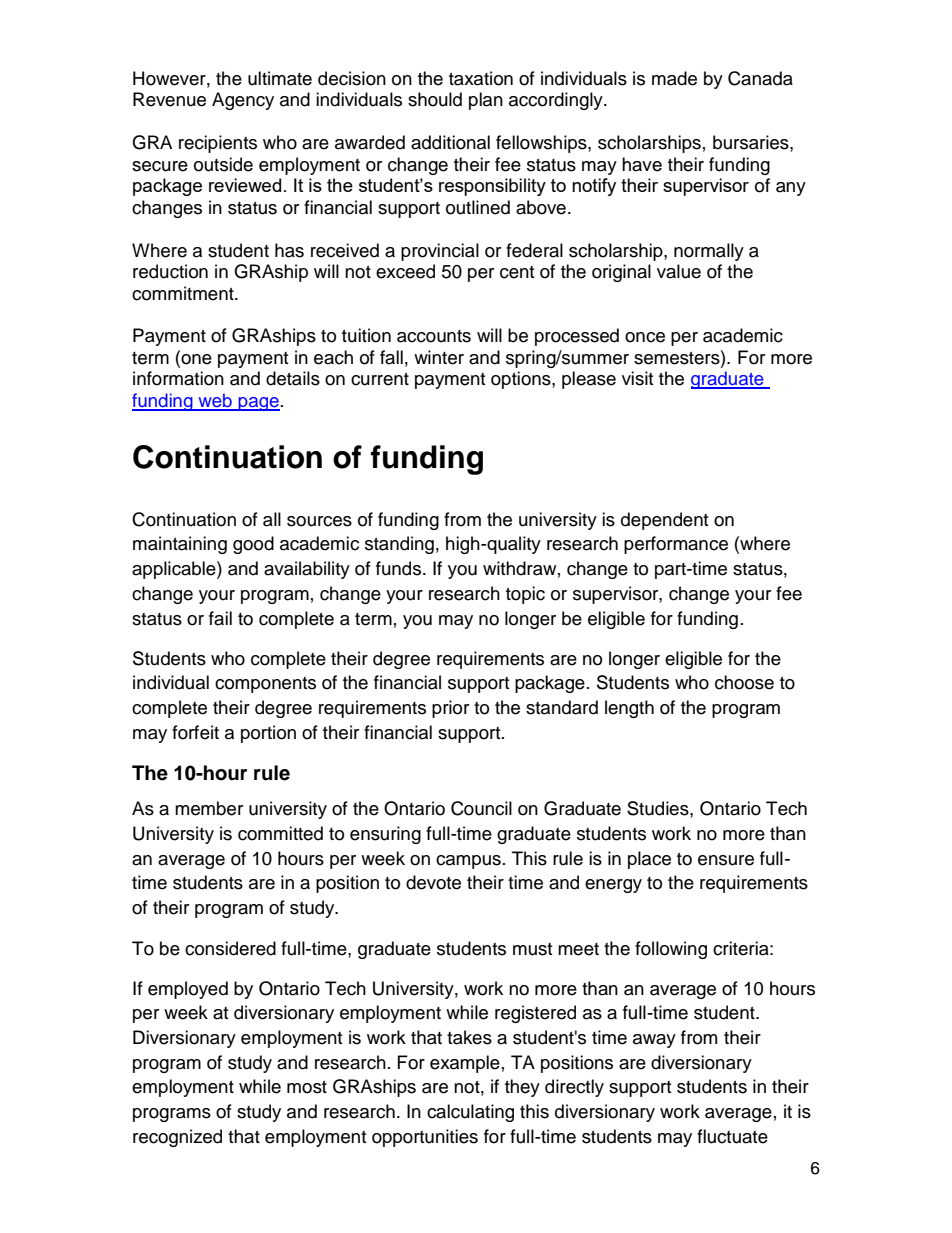  Describe the element at coordinates (243, 101) in the screenshot. I see `Agency` at that location.
